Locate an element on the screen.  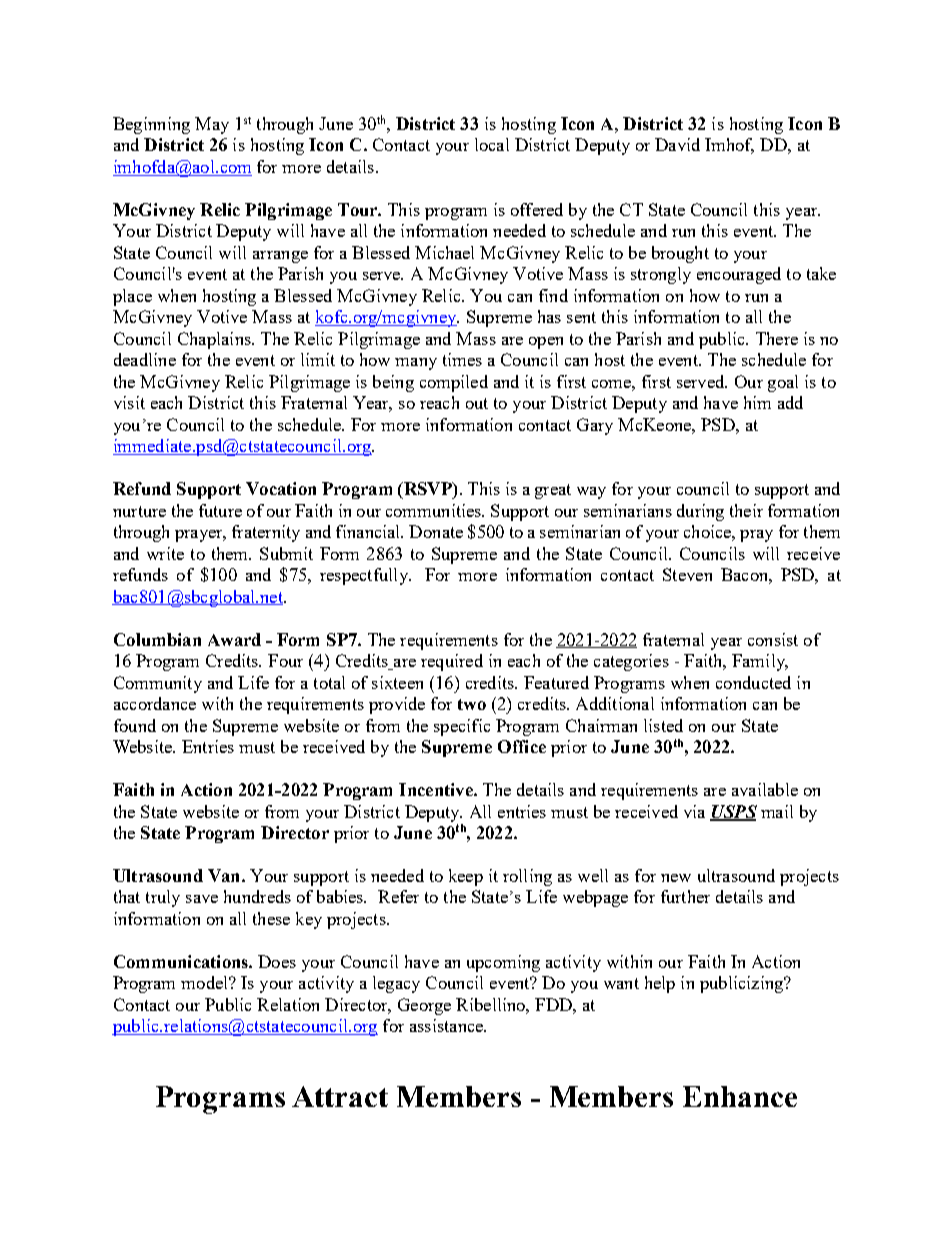
available is located at coordinates (765, 789).
